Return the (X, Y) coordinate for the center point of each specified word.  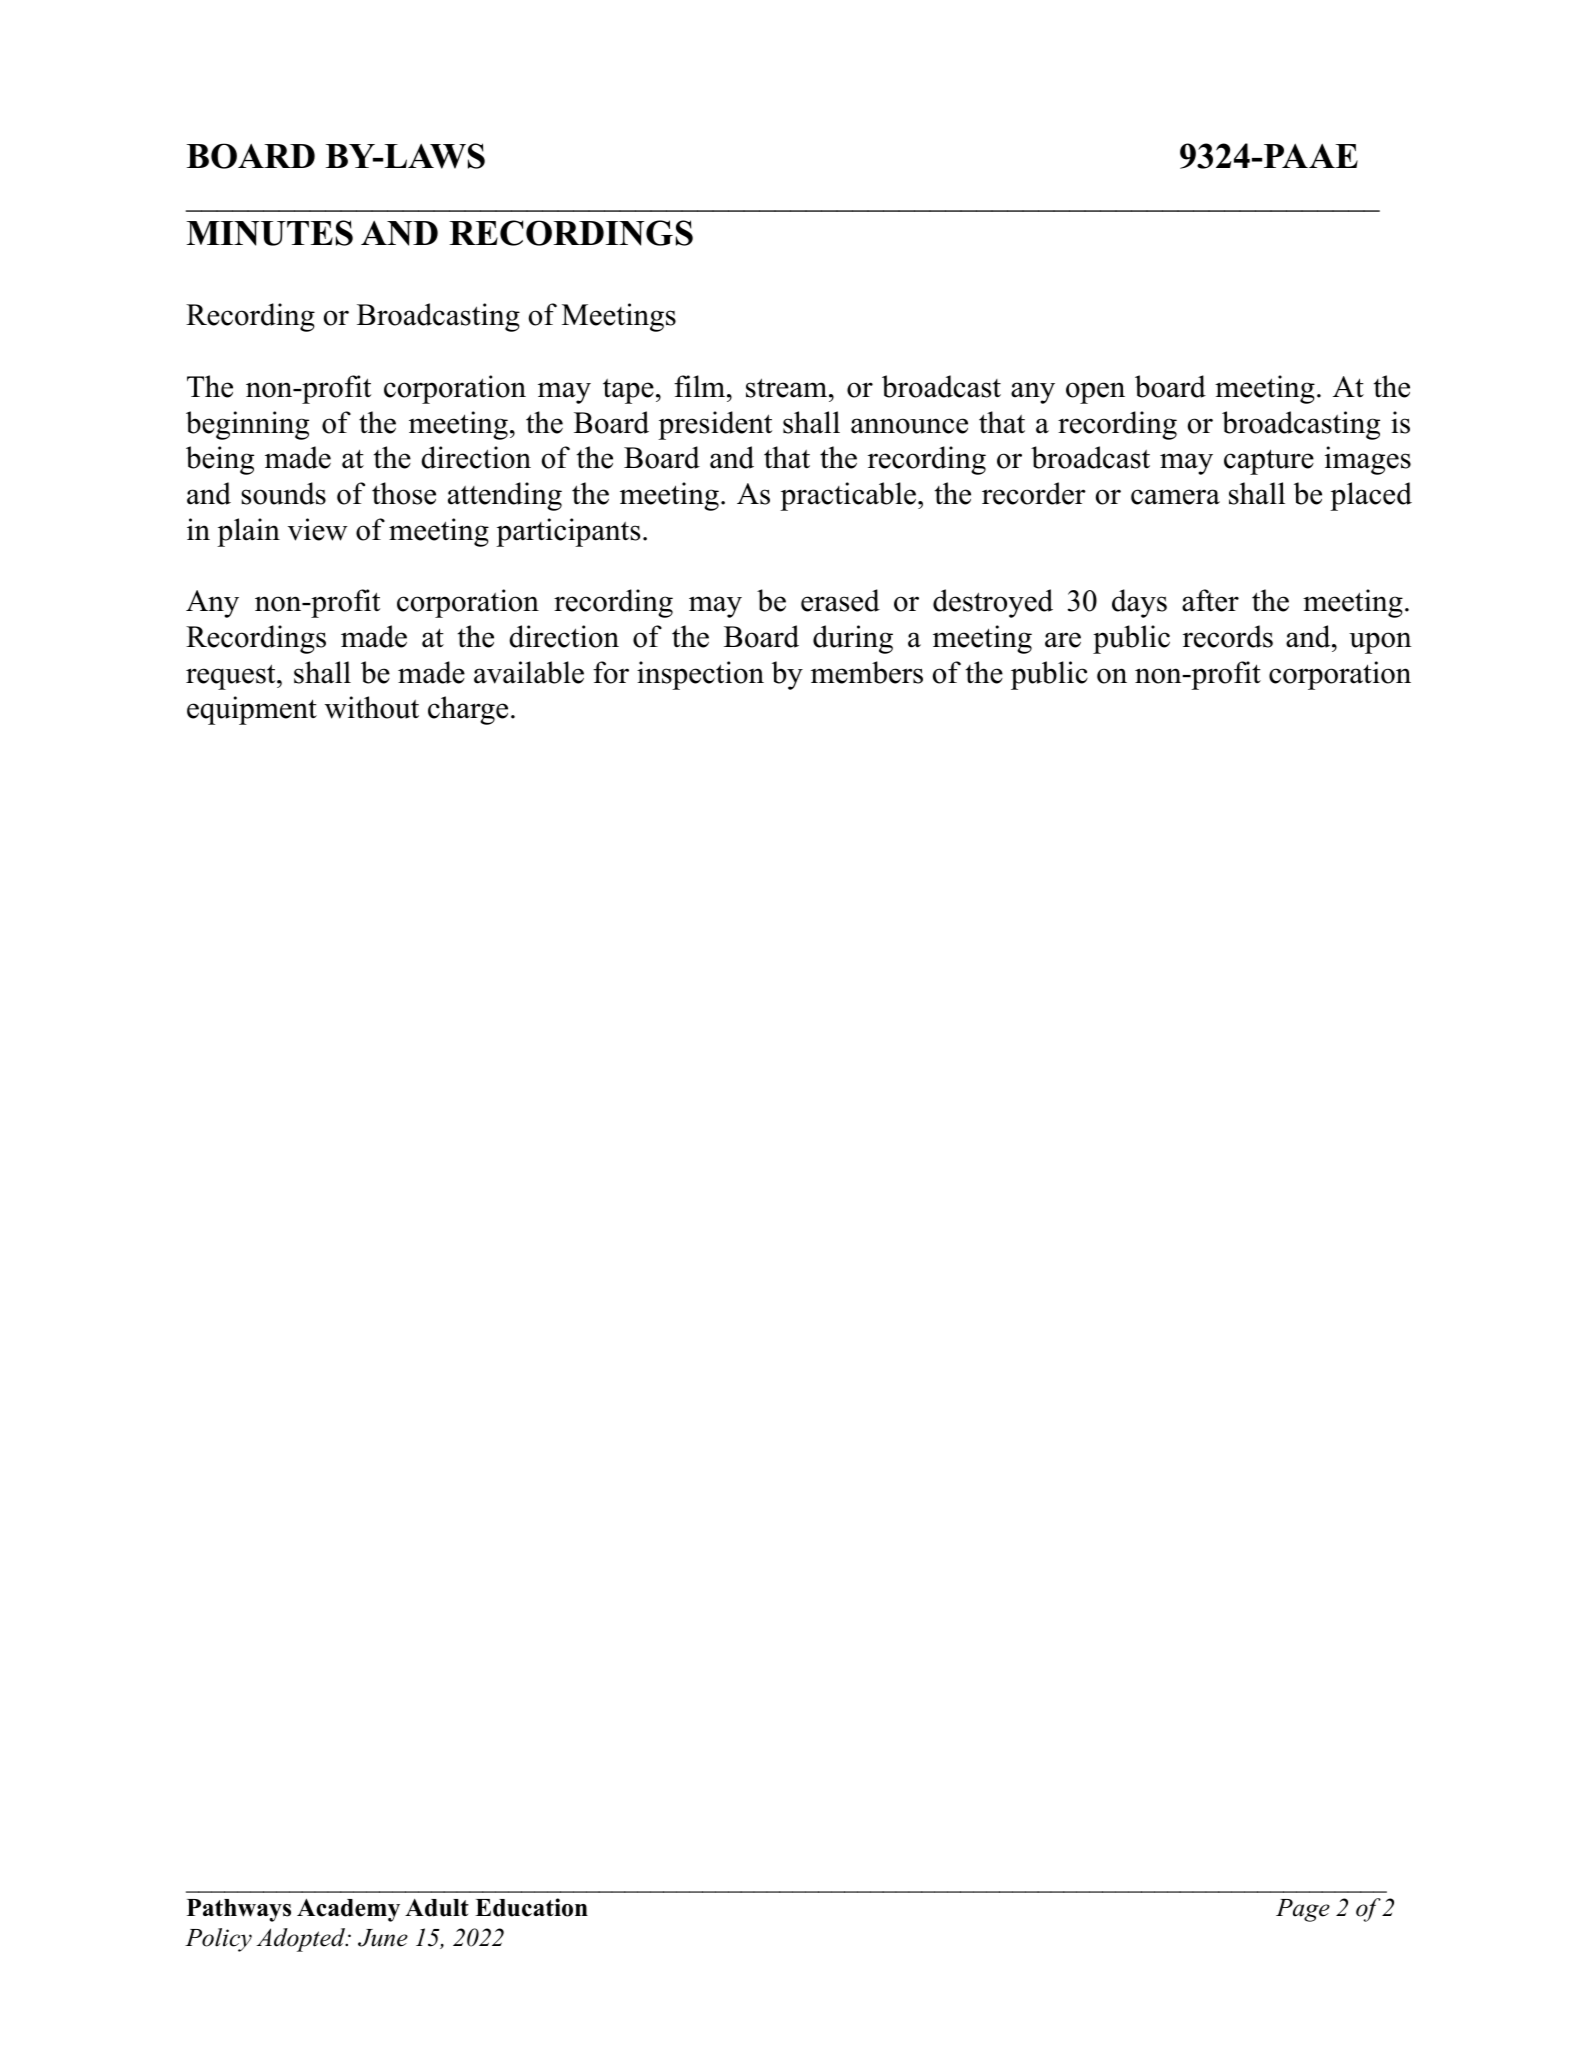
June (383, 1938)
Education (531, 1907)
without (372, 707)
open (1095, 393)
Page (1303, 1910)
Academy (348, 1910)
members (867, 672)
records (1228, 636)
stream (788, 388)
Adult (437, 1907)
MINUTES (270, 233)
